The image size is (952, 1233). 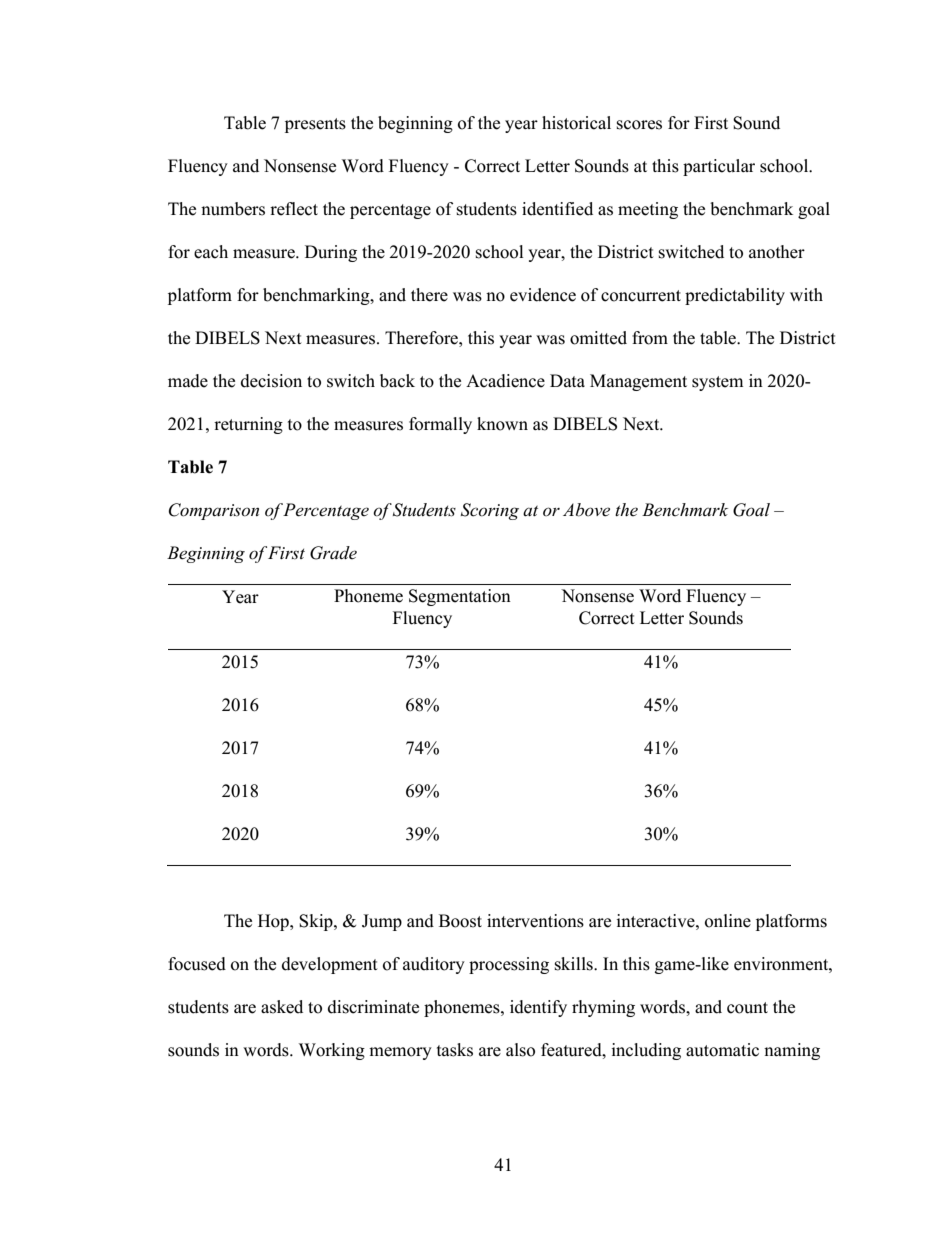 What do you see at coordinates (333, 553) in the image?
I see `Grade` at bounding box center [333, 553].
